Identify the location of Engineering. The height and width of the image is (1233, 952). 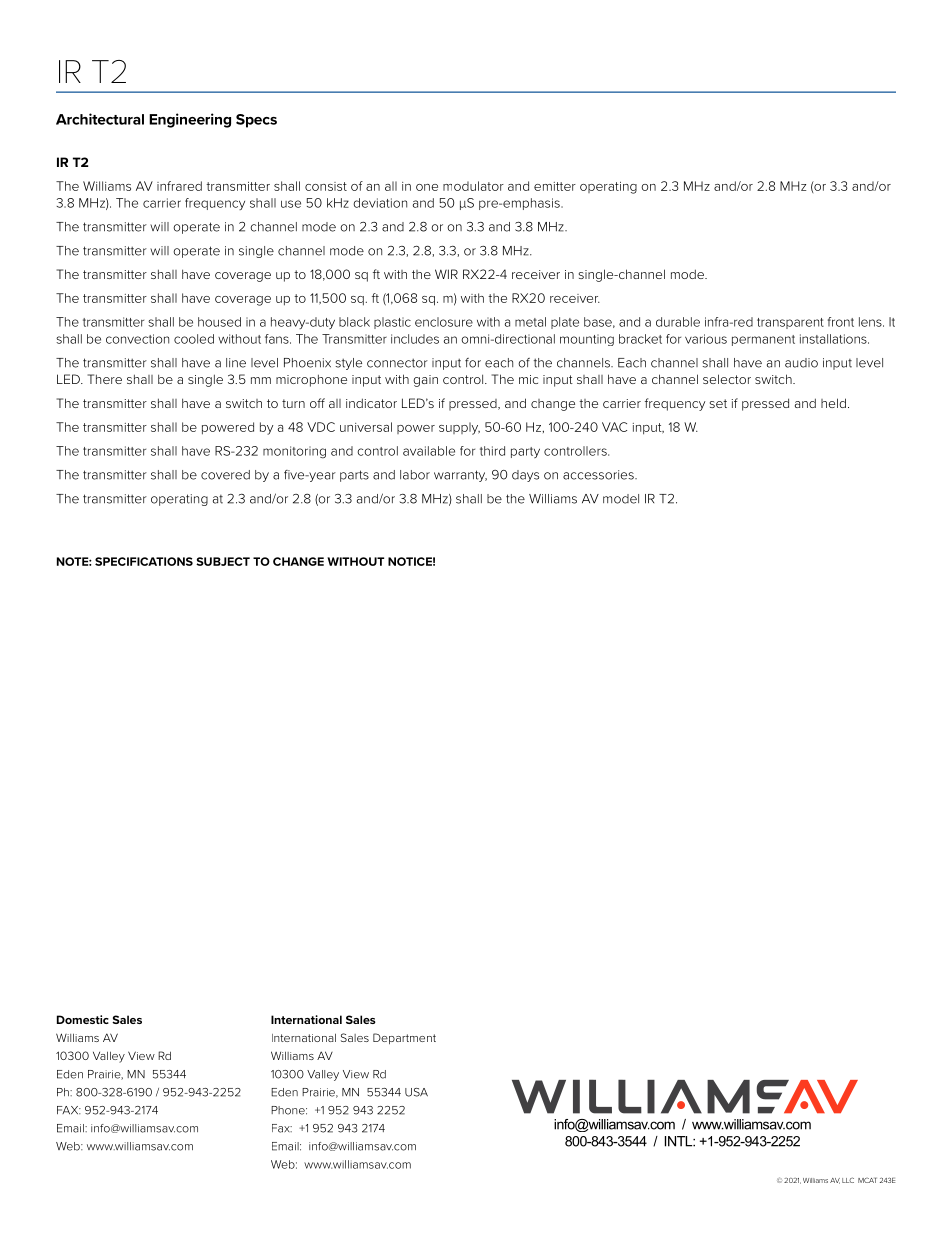
(190, 120).
